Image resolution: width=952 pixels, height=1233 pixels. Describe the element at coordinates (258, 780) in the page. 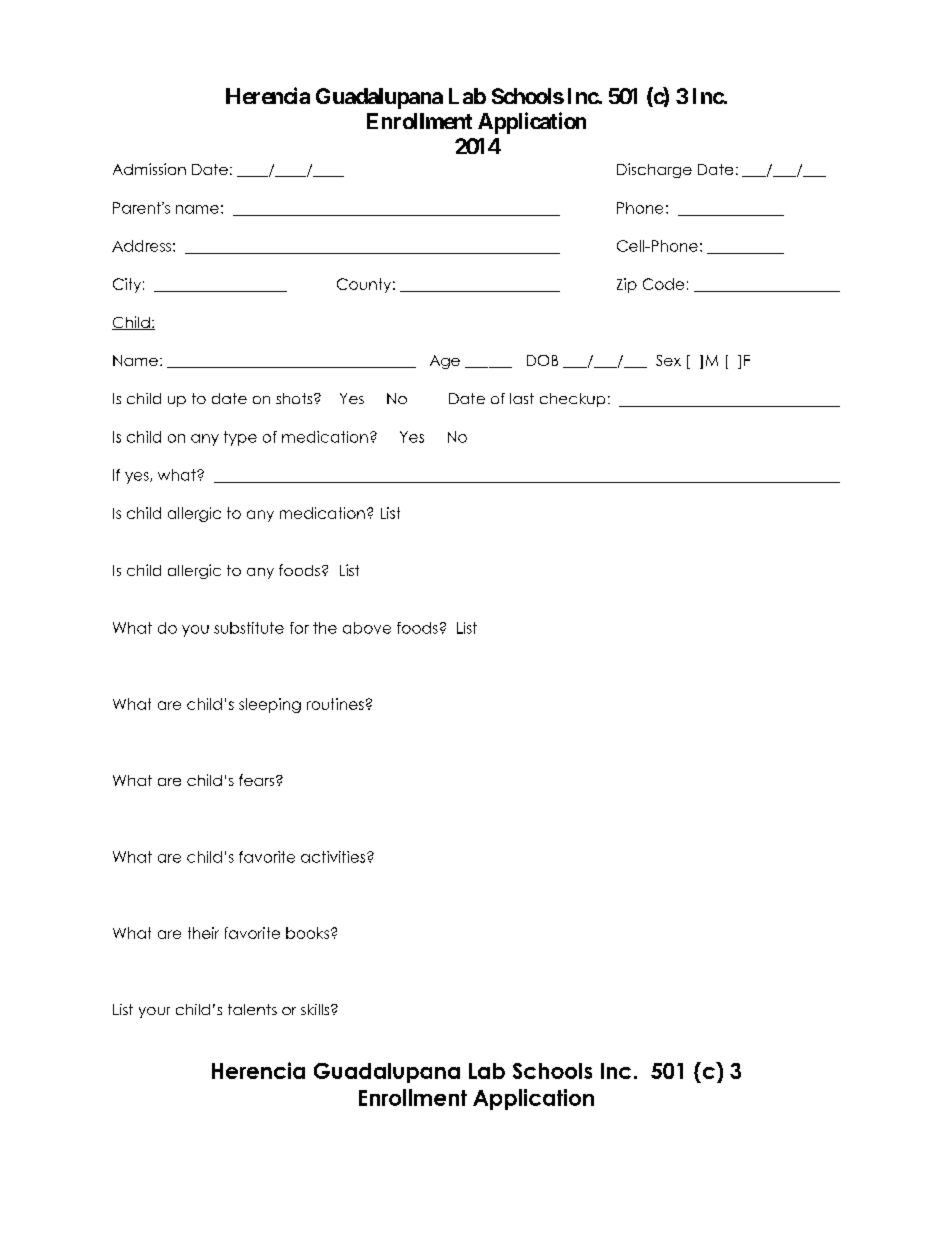

I see `fears` at that location.
